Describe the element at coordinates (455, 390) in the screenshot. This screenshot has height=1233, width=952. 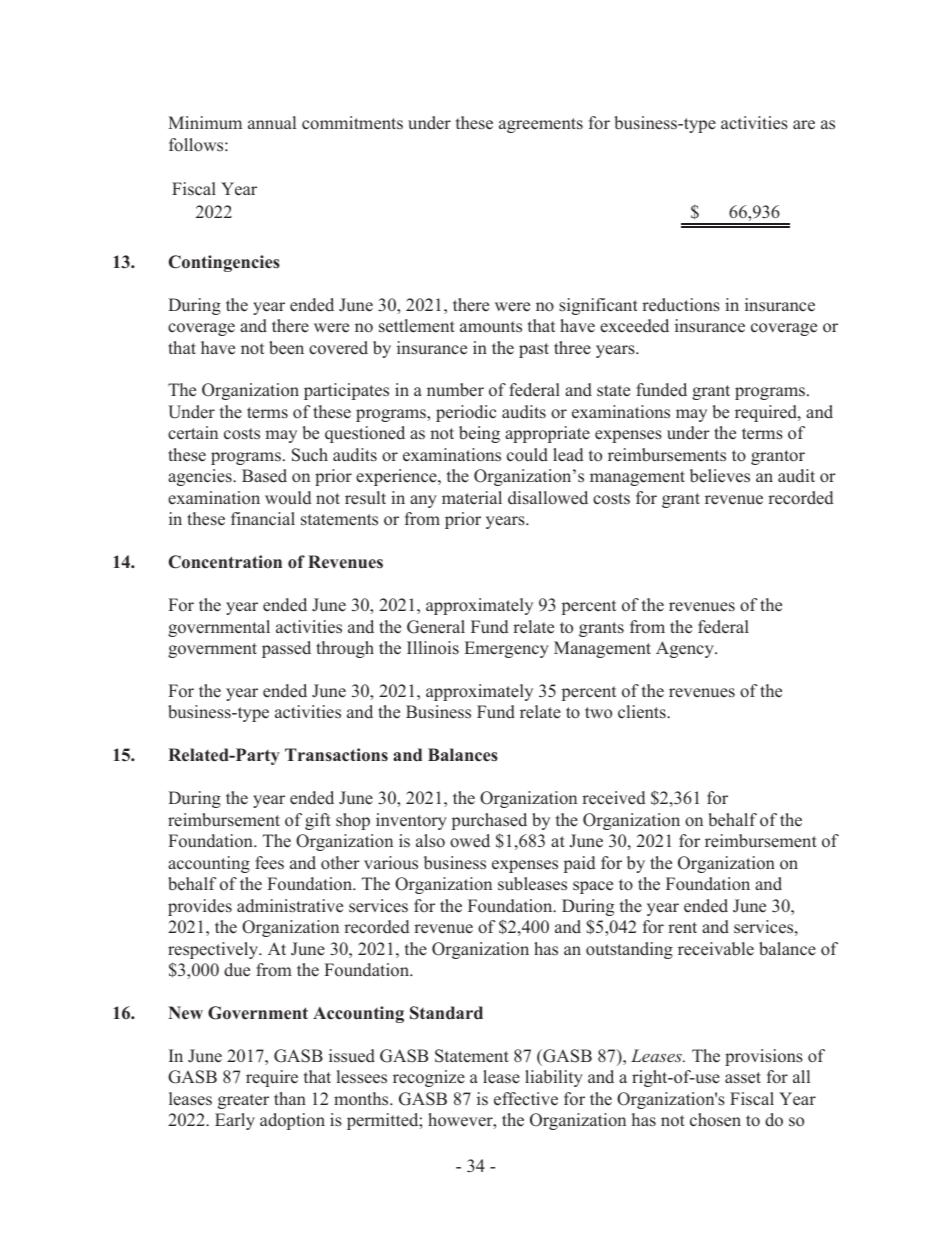
I see `number` at that location.
